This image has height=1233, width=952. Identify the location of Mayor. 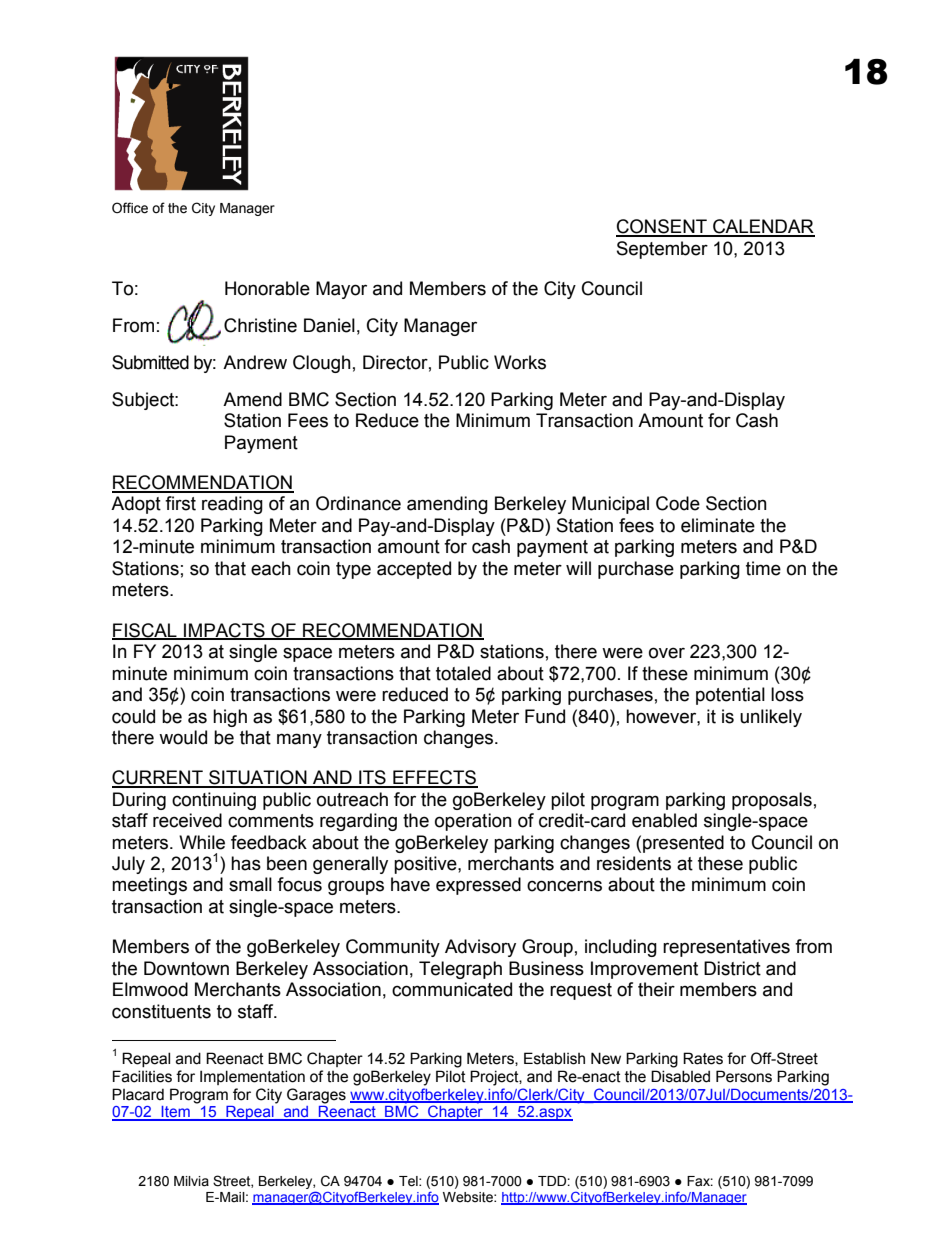
(341, 290).
